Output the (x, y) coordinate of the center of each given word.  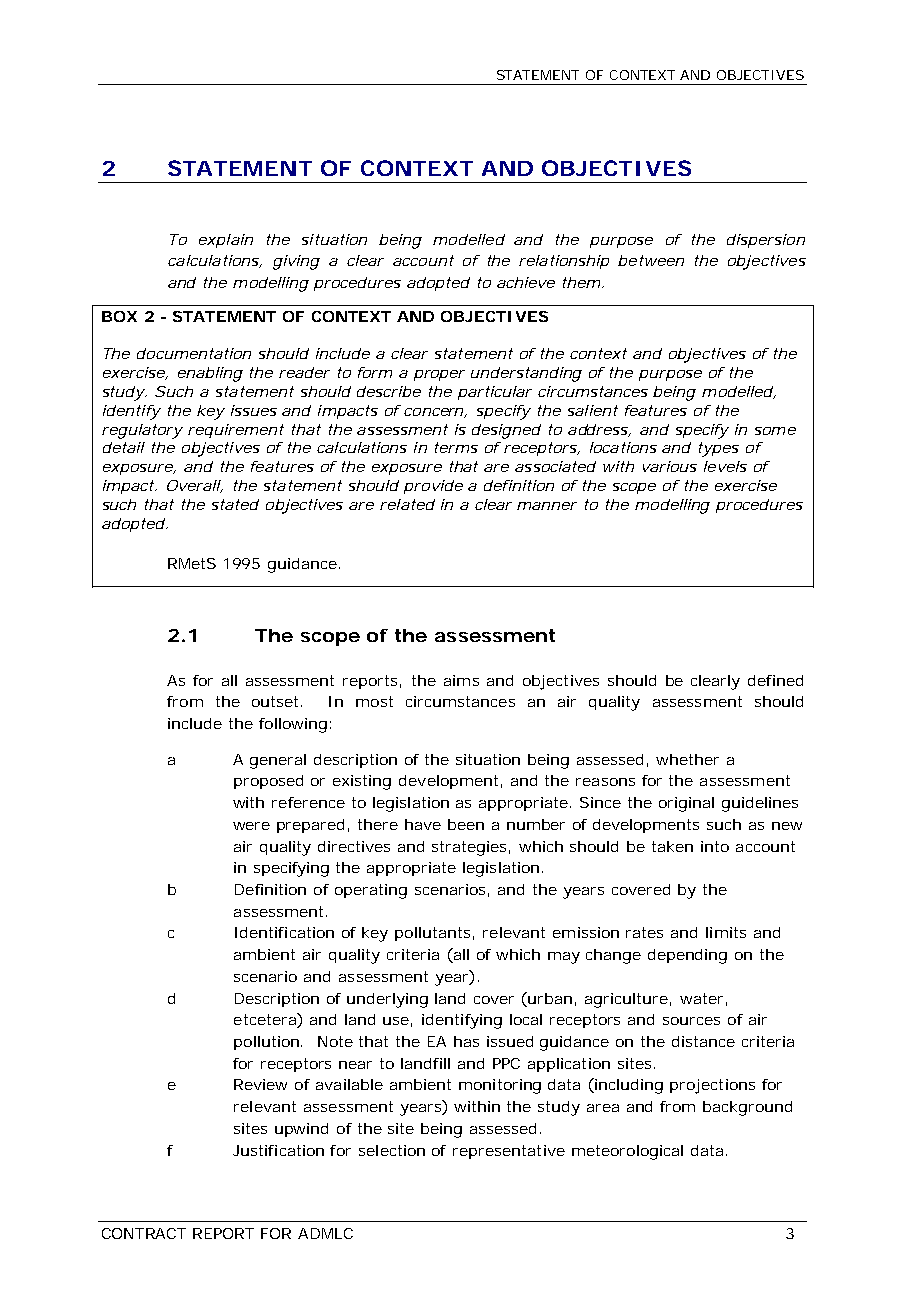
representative (509, 1152)
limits (726, 932)
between (651, 260)
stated (235, 504)
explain (226, 241)
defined (775, 680)
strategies (471, 848)
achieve (526, 282)
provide (433, 487)
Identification (284, 932)
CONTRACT (144, 1233)
